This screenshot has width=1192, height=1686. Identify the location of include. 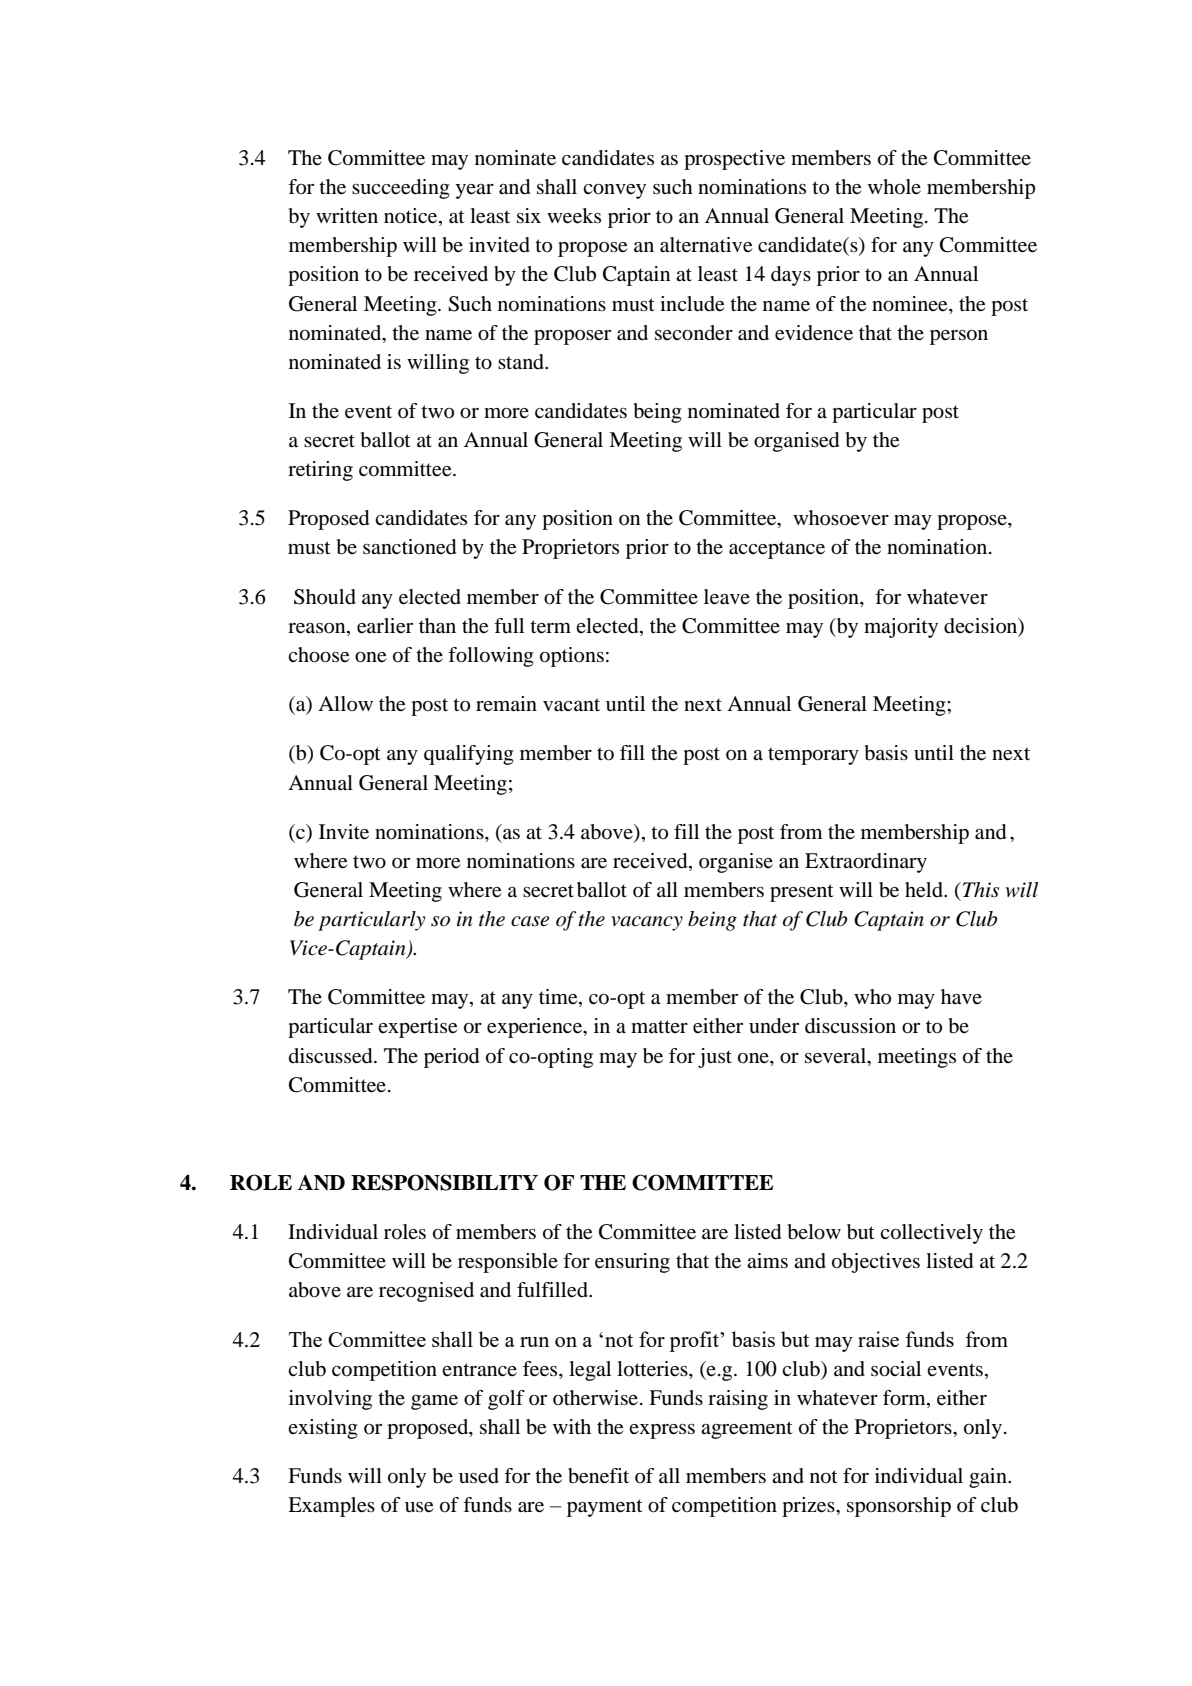
(692, 304).
